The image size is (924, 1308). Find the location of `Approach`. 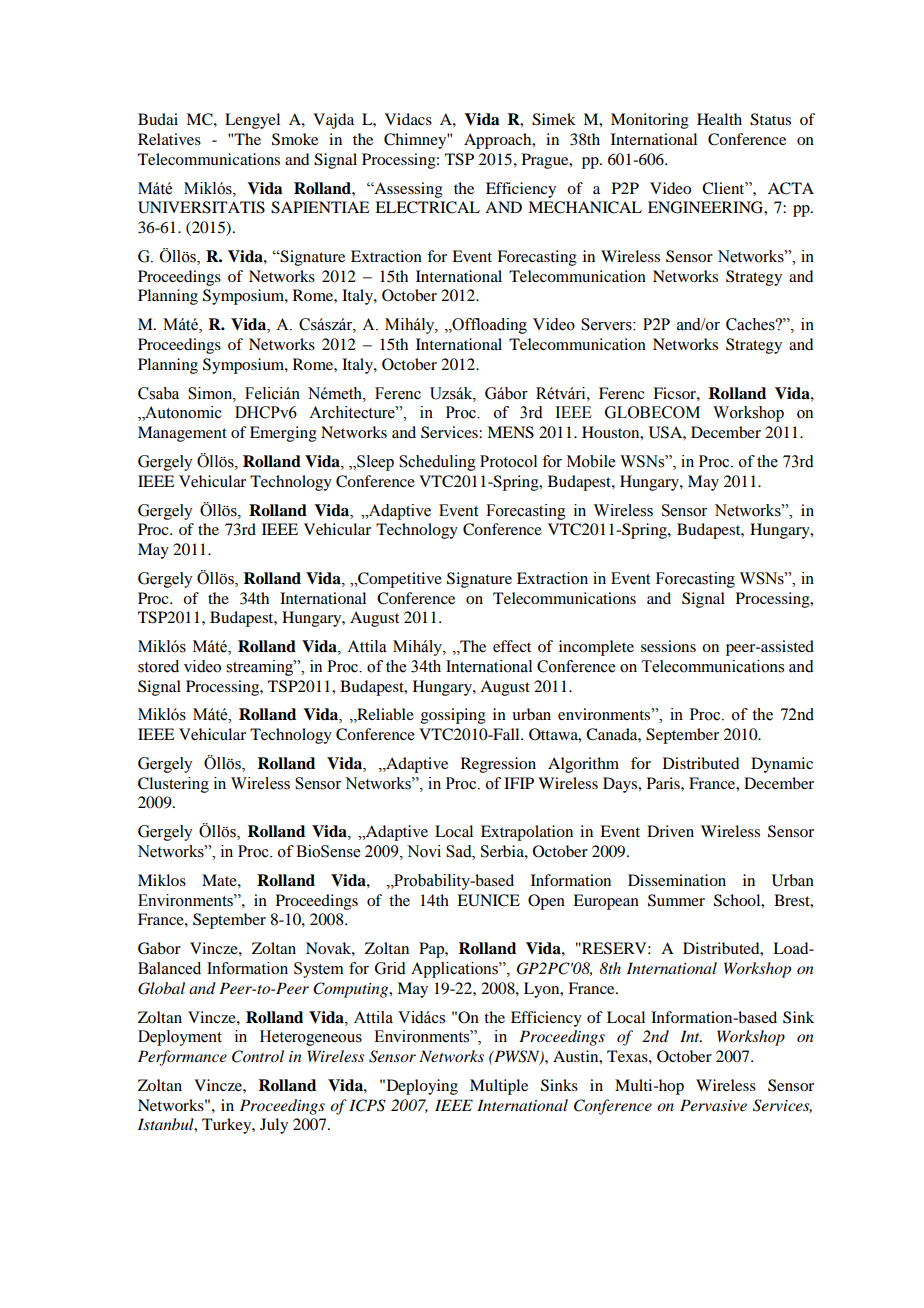

Approach is located at coordinates (499, 141).
